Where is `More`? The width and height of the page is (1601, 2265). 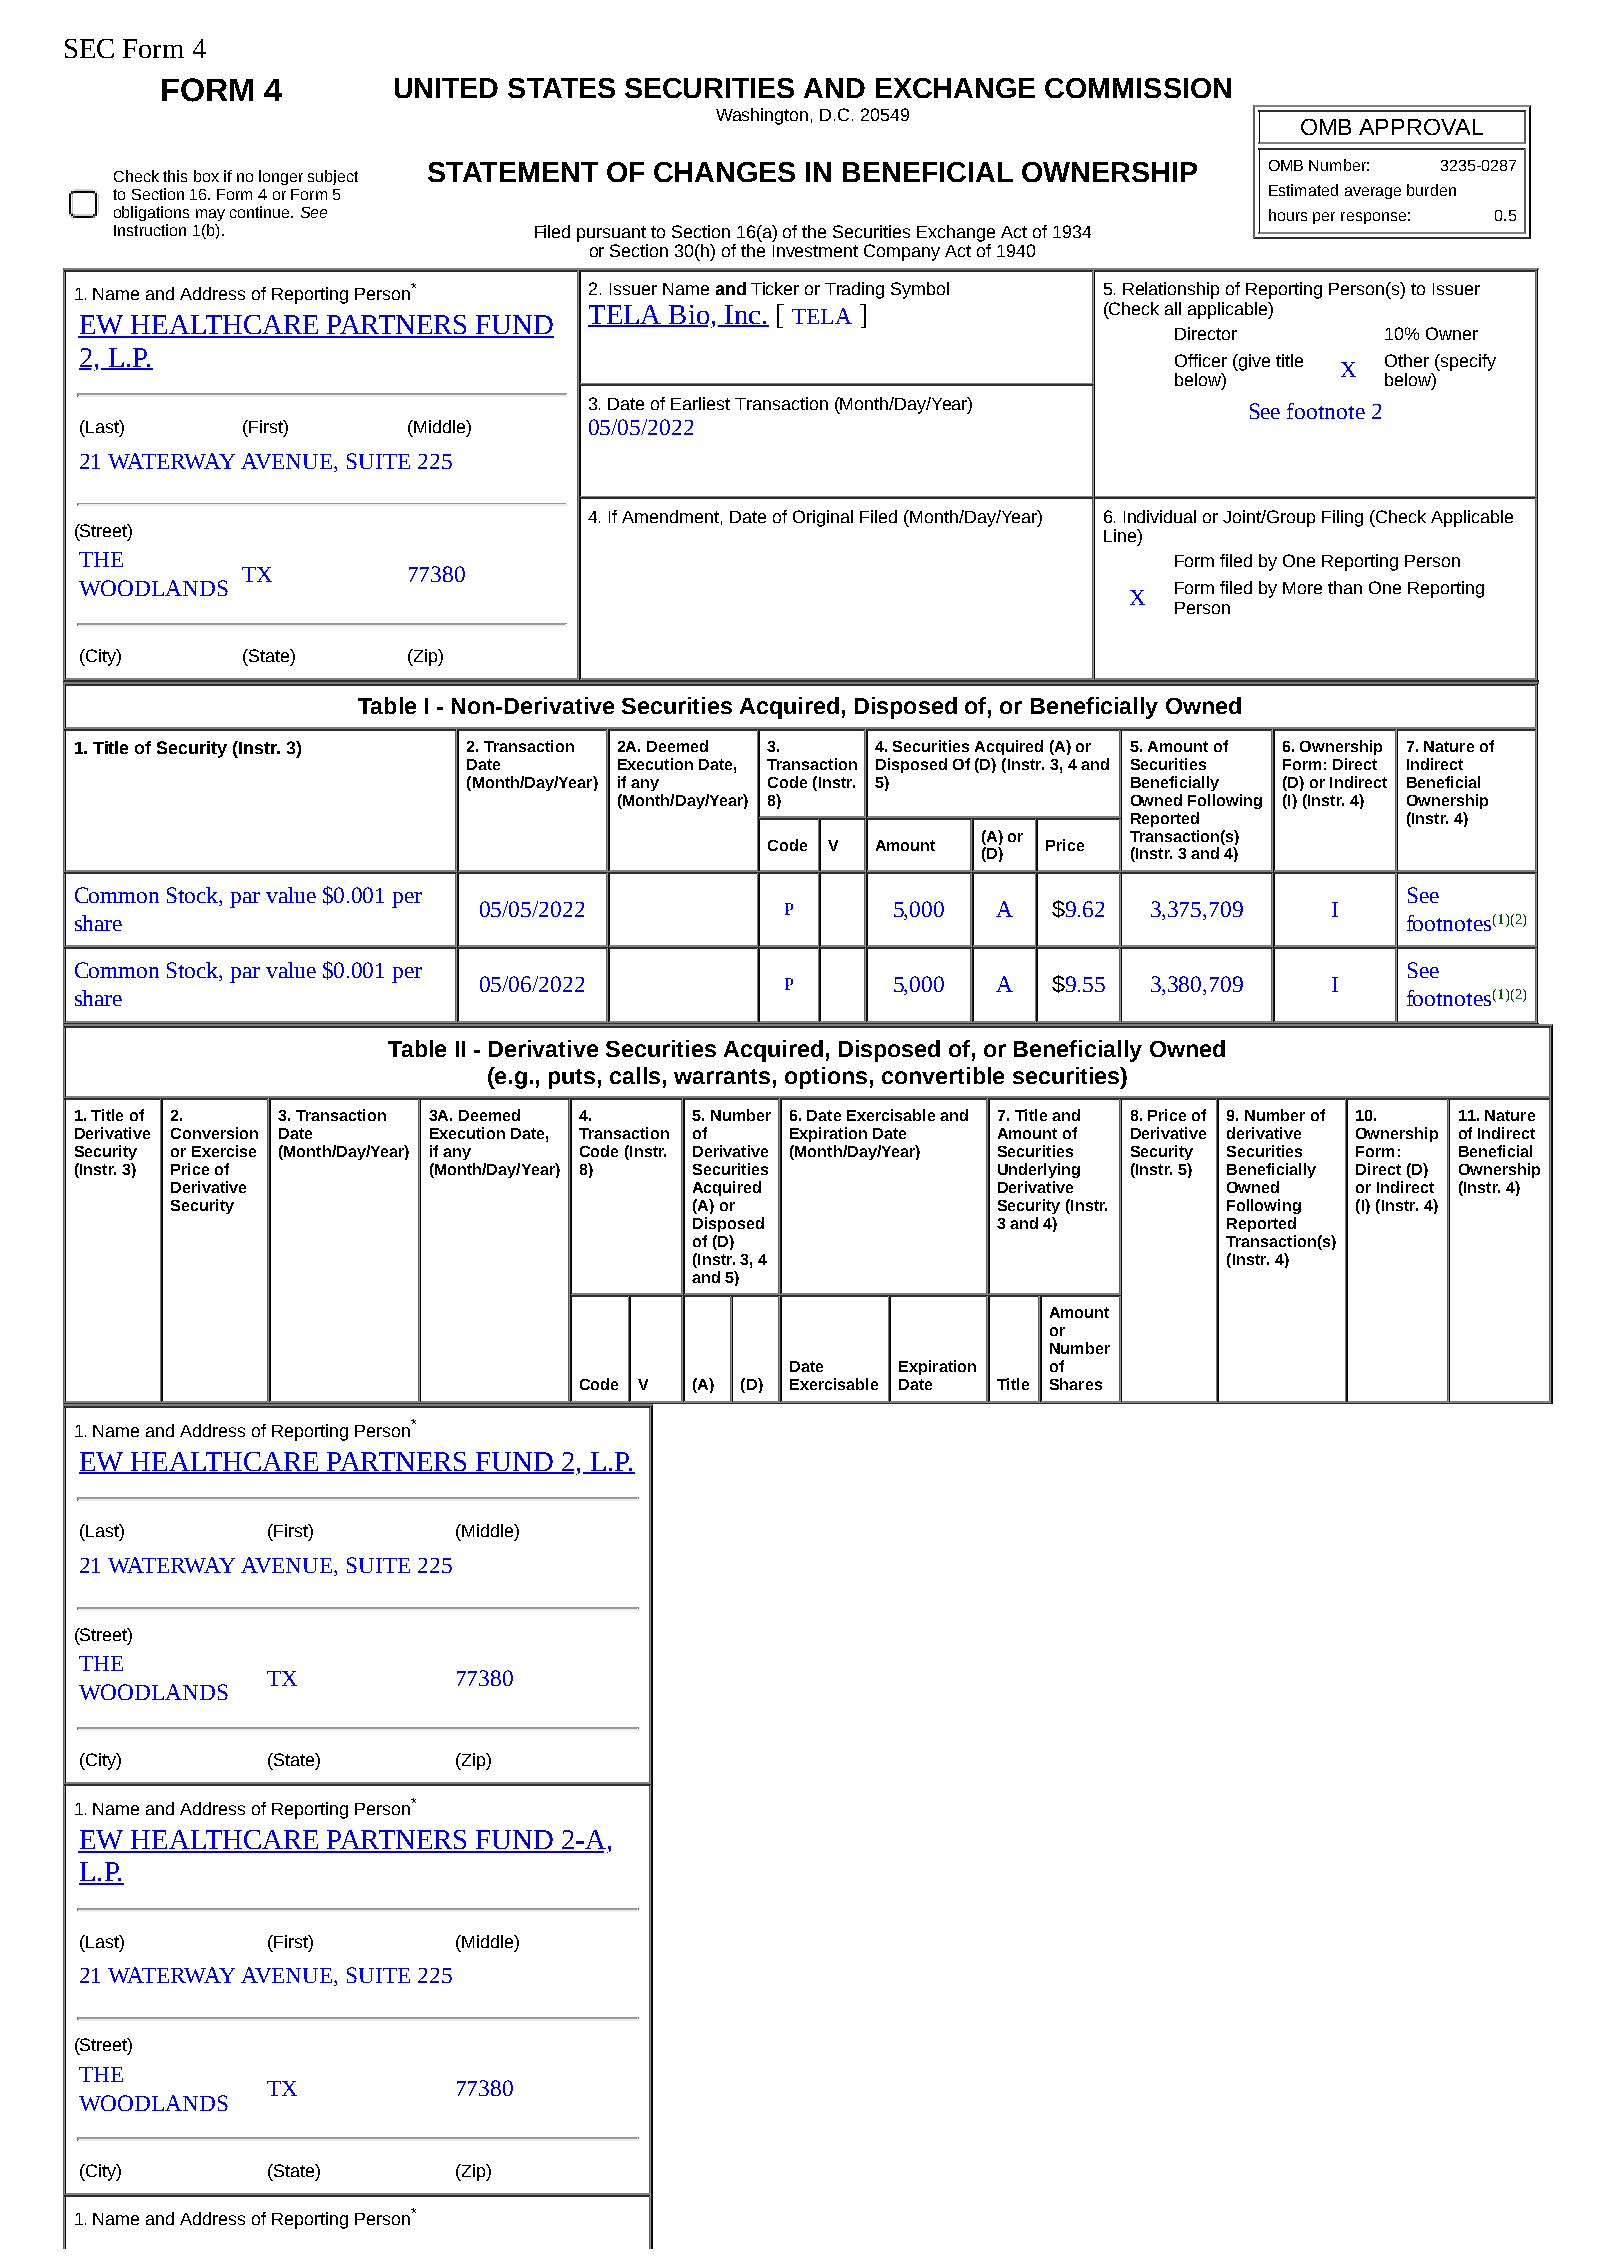 More is located at coordinates (1302, 588).
